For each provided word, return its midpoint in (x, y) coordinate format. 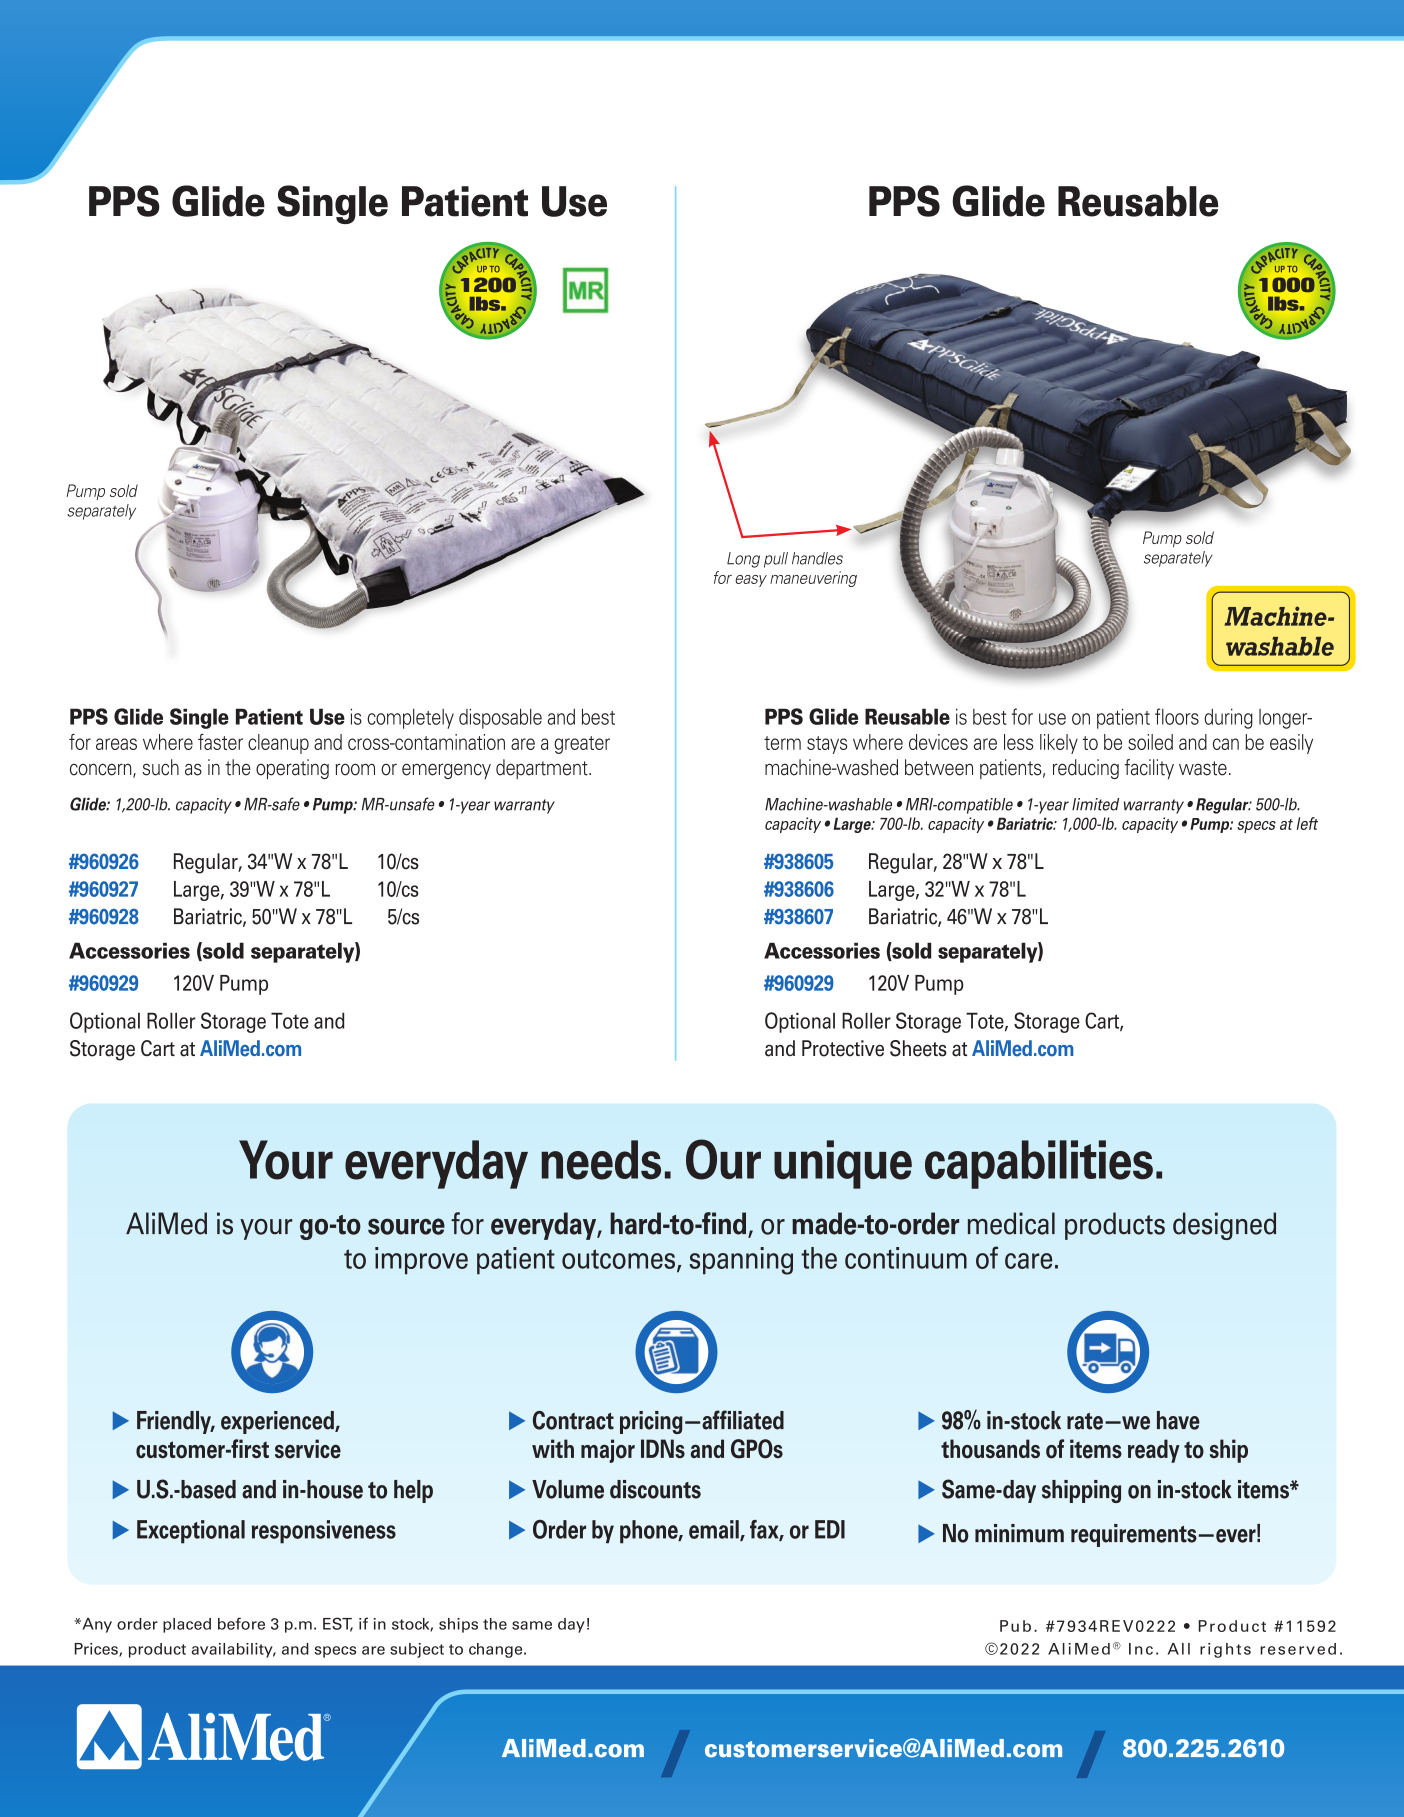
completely (410, 719)
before (241, 1623)
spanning (741, 1261)
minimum (1019, 1533)
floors (1177, 716)
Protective (843, 1048)
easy (751, 581)
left (1307, 823)
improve (421, 1261)
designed (1224, 1226)
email (715, 1530)
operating (292, 769)
